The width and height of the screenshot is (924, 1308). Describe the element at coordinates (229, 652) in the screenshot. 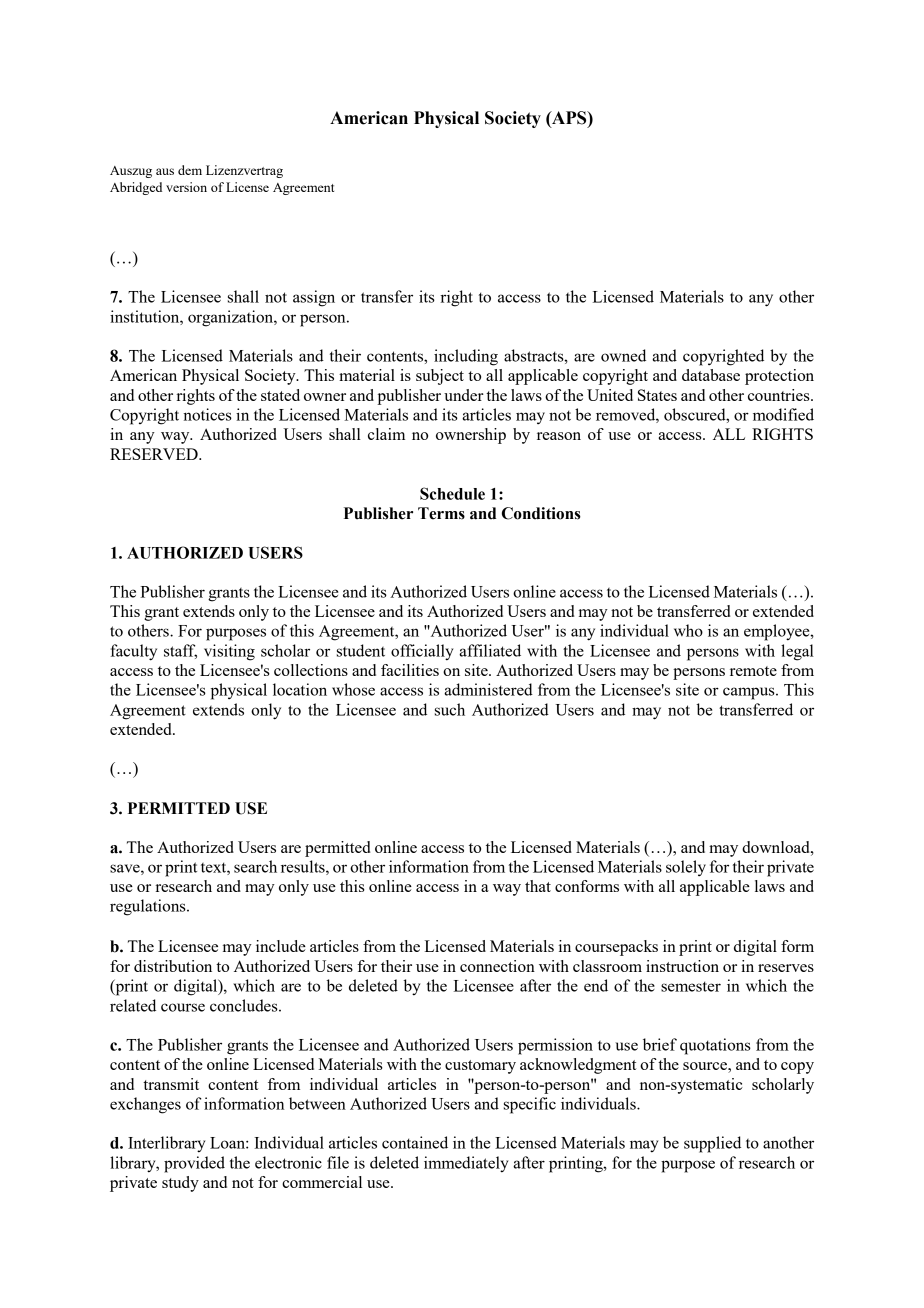

I see `visiting` at that location.
